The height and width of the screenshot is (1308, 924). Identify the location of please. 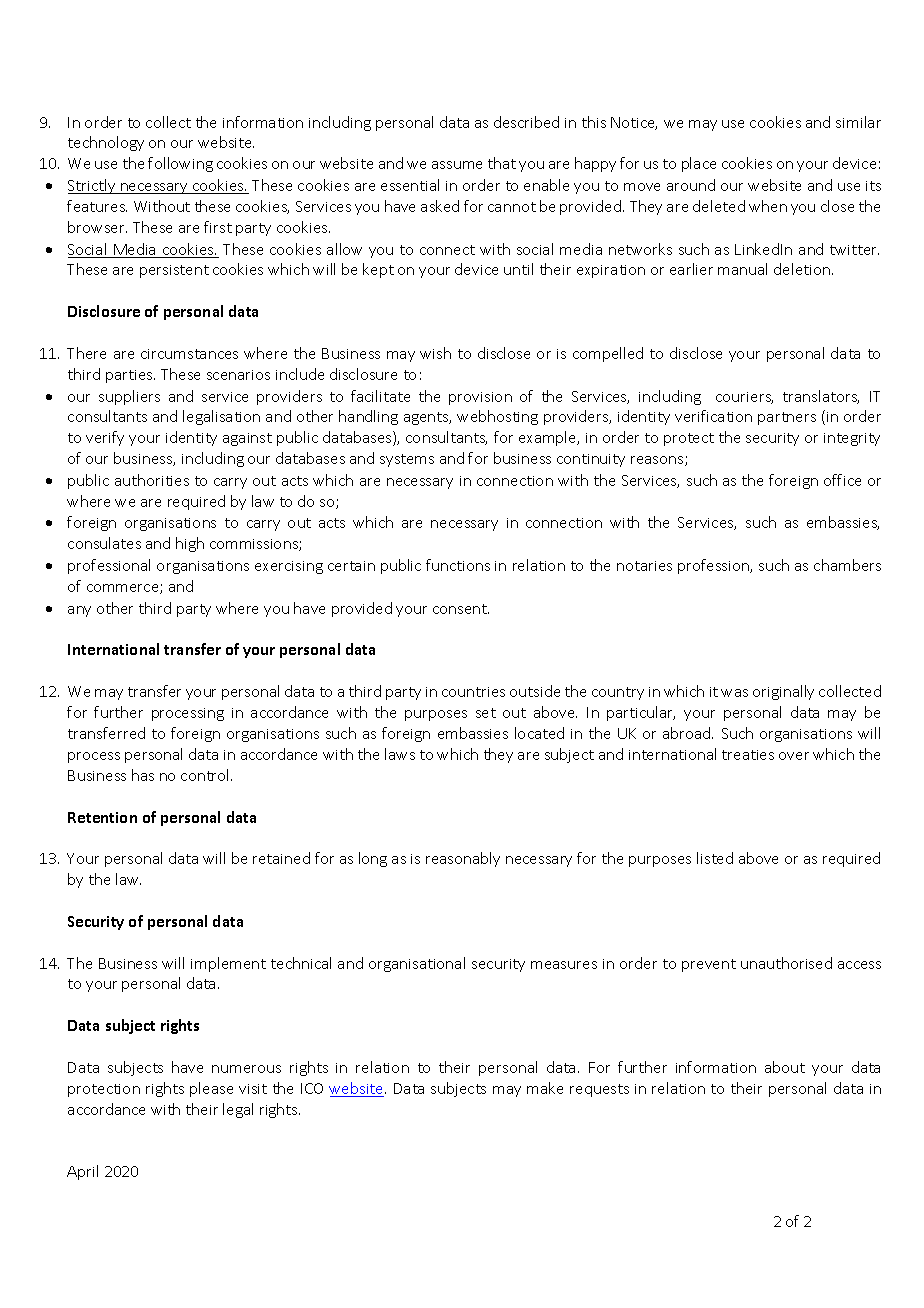
(211, 1089).
